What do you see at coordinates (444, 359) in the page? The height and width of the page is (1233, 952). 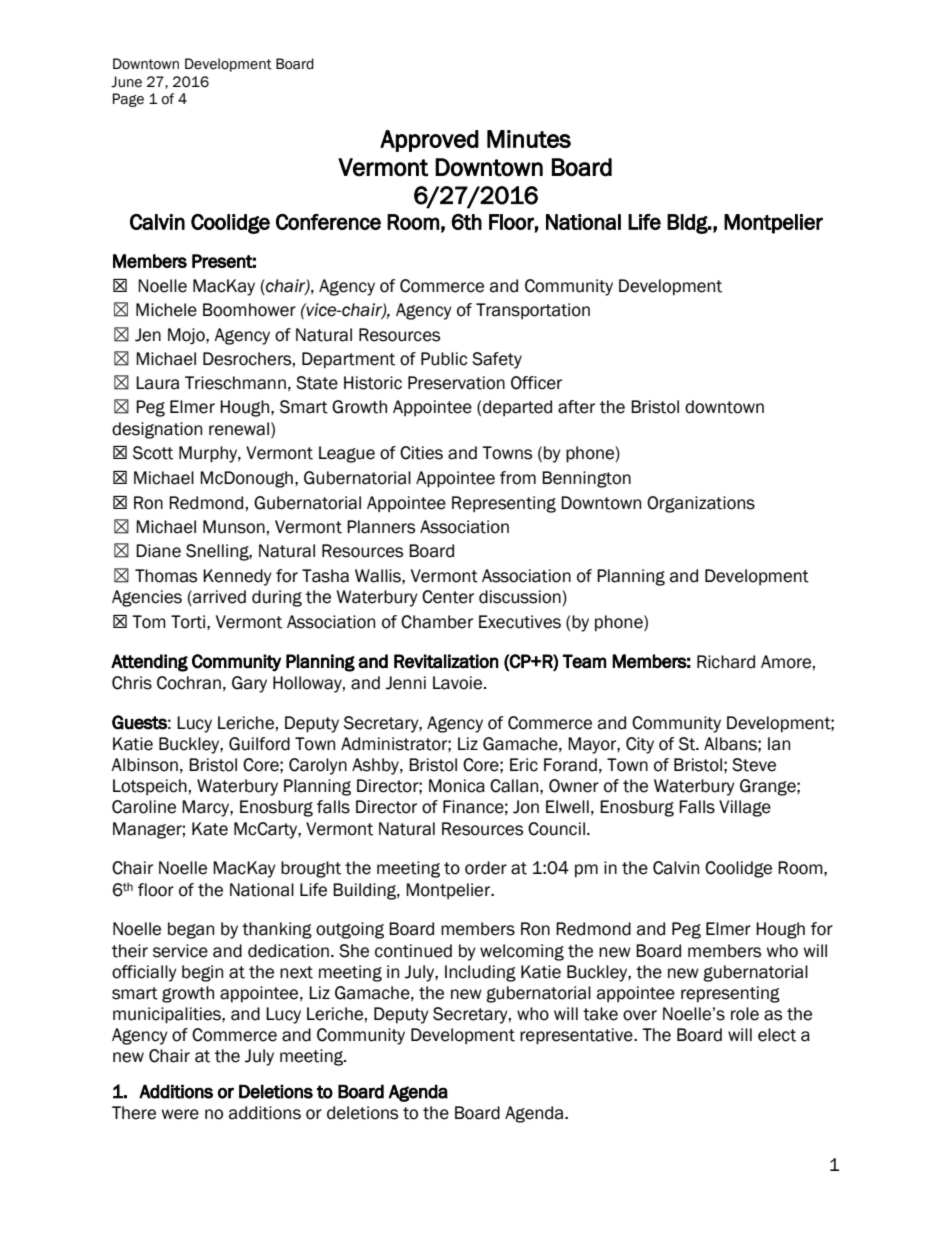 I see `Public` at bounding box center [444, 359].
